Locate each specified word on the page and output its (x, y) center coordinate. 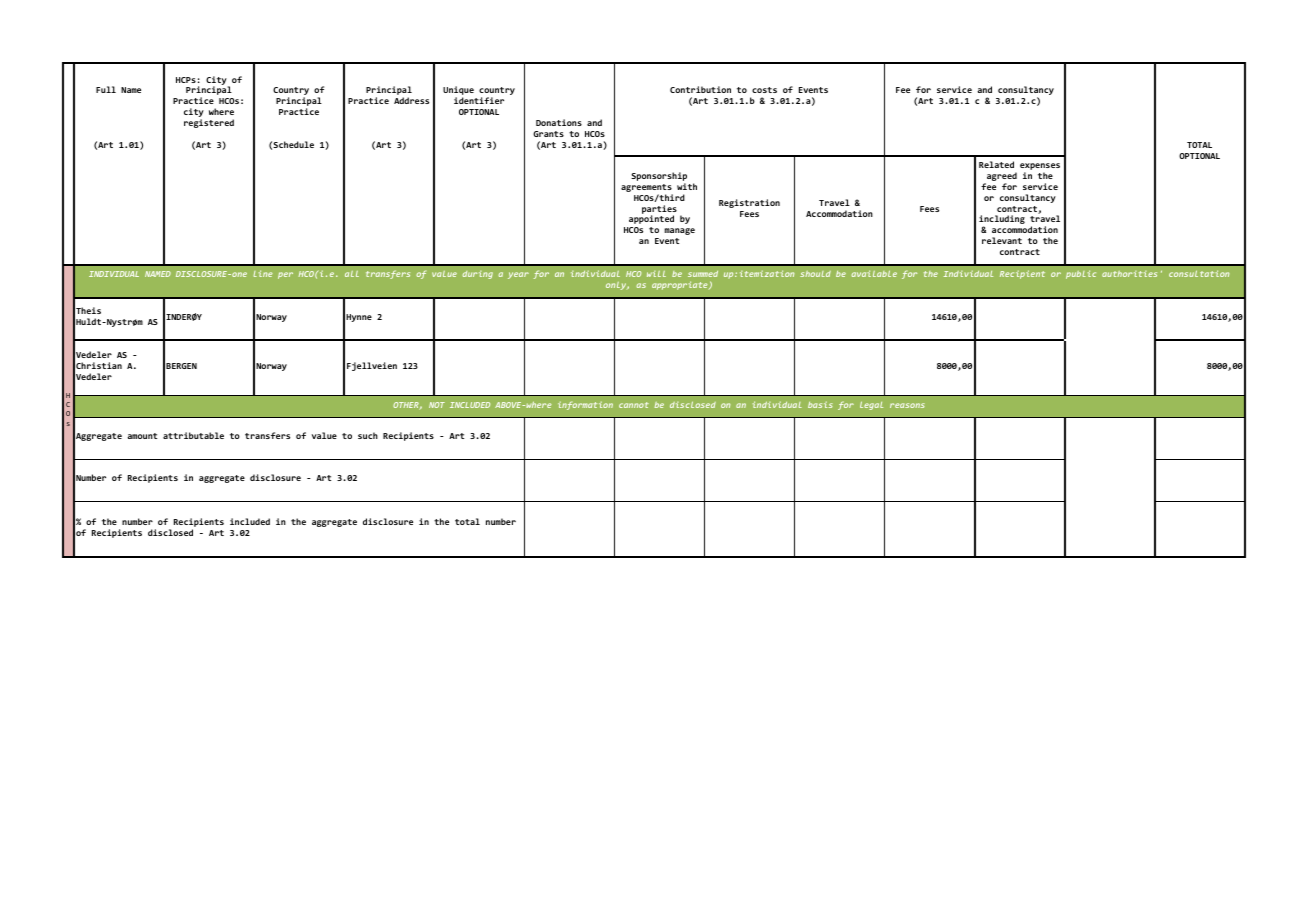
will (656, 274)
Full (106, 89)
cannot (634, 405)
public (1081, 274)
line (263, 273)
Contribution (700, 89)
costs (764, 90)
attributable (193, 435)
